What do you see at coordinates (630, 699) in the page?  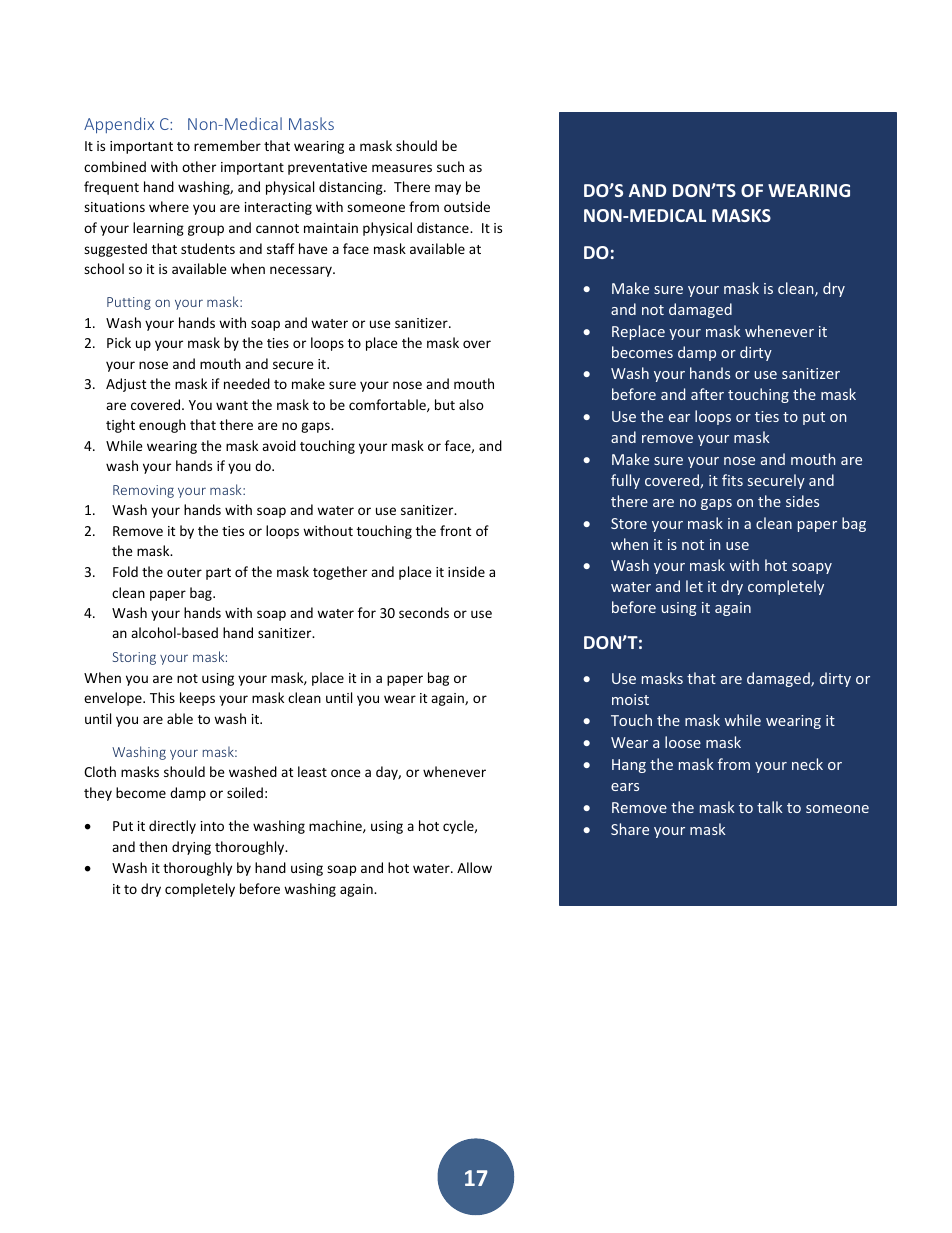 I see `moist` at bounding box center [630, 699].
